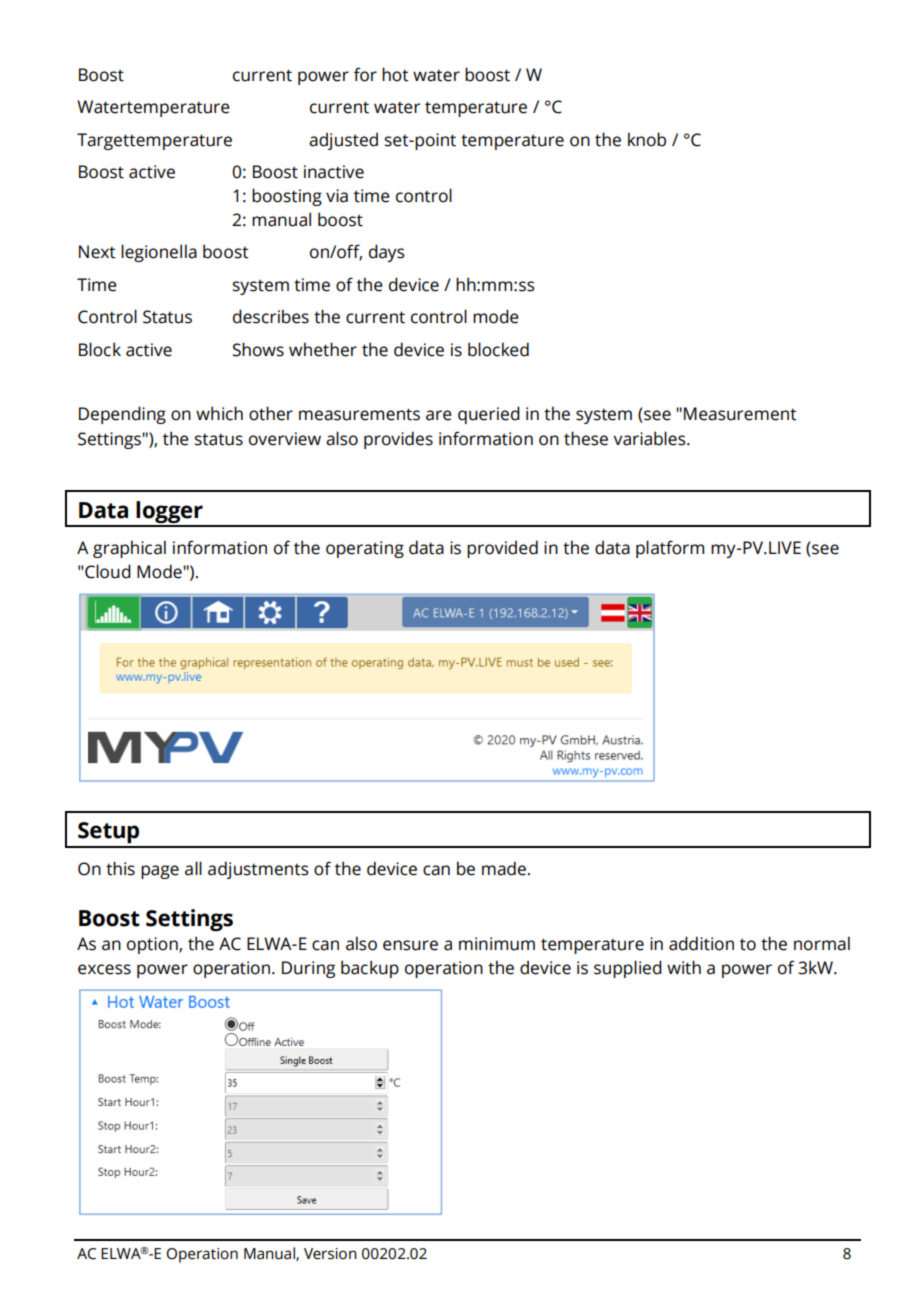 This screenshot has height=1299, width=919. I want to click on all, so click(193, 868).
